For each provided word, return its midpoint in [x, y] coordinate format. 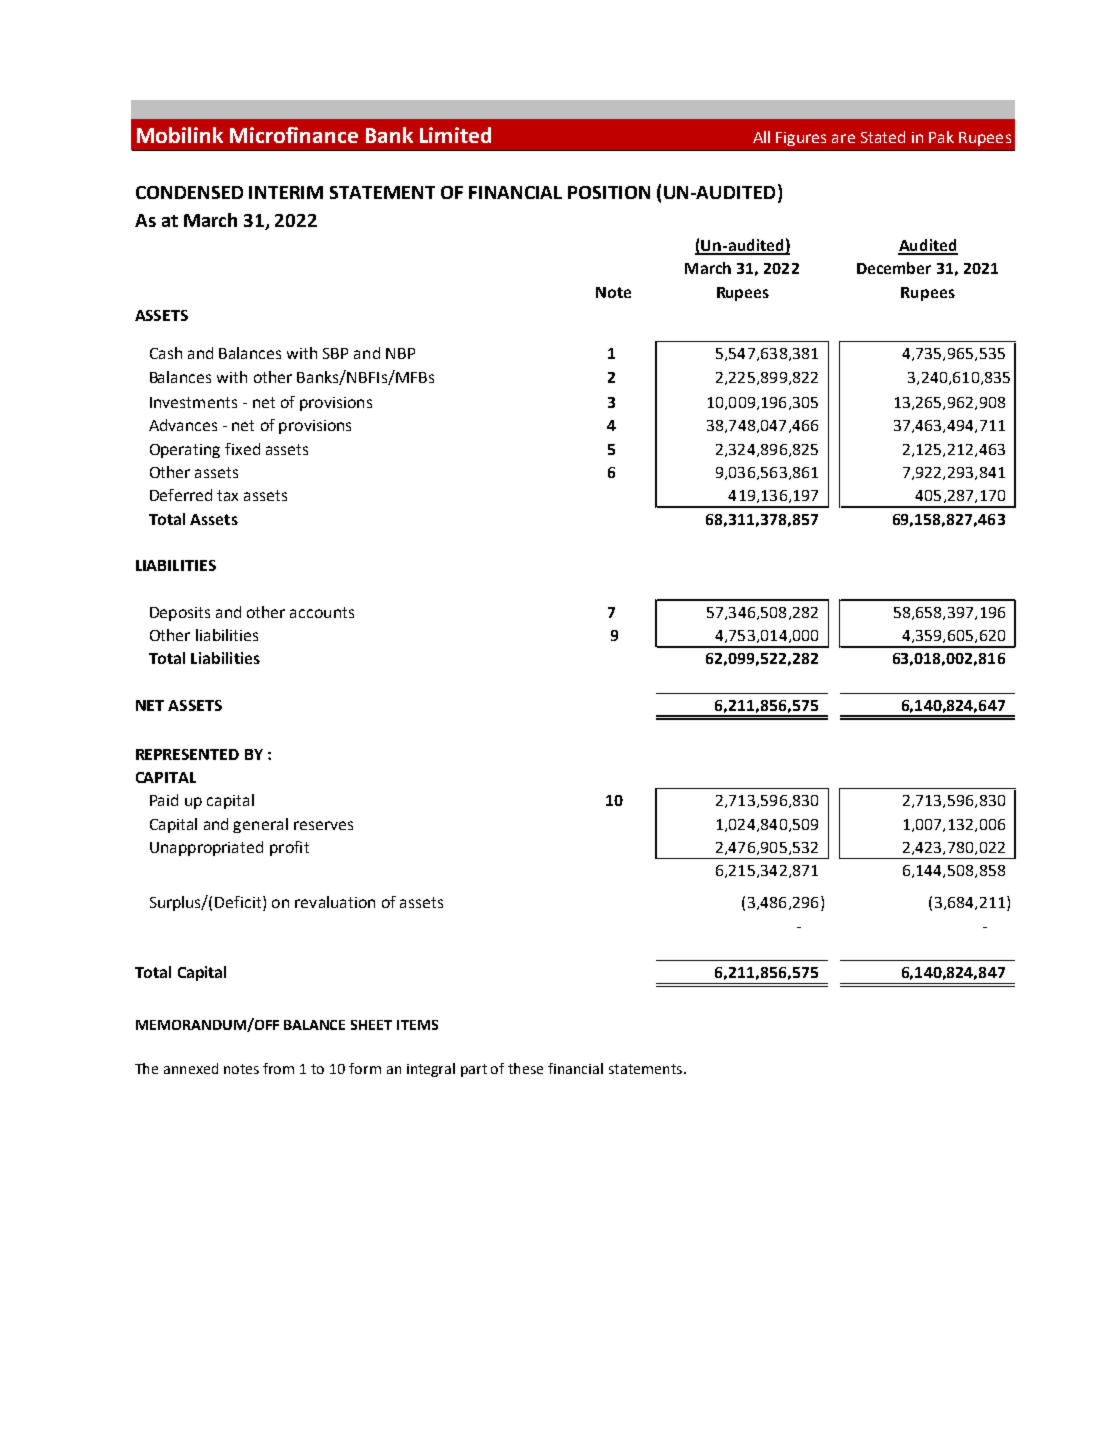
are [843, 138]
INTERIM [286, 192]
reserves [323, 825]
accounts [322, 612]
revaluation [335, 902]
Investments [193, 402]
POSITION [609, 192]
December [894, 268]
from [278, 1068]
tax [227, 495]
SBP [335, 353]
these [525, 1068]
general [260, 825]
